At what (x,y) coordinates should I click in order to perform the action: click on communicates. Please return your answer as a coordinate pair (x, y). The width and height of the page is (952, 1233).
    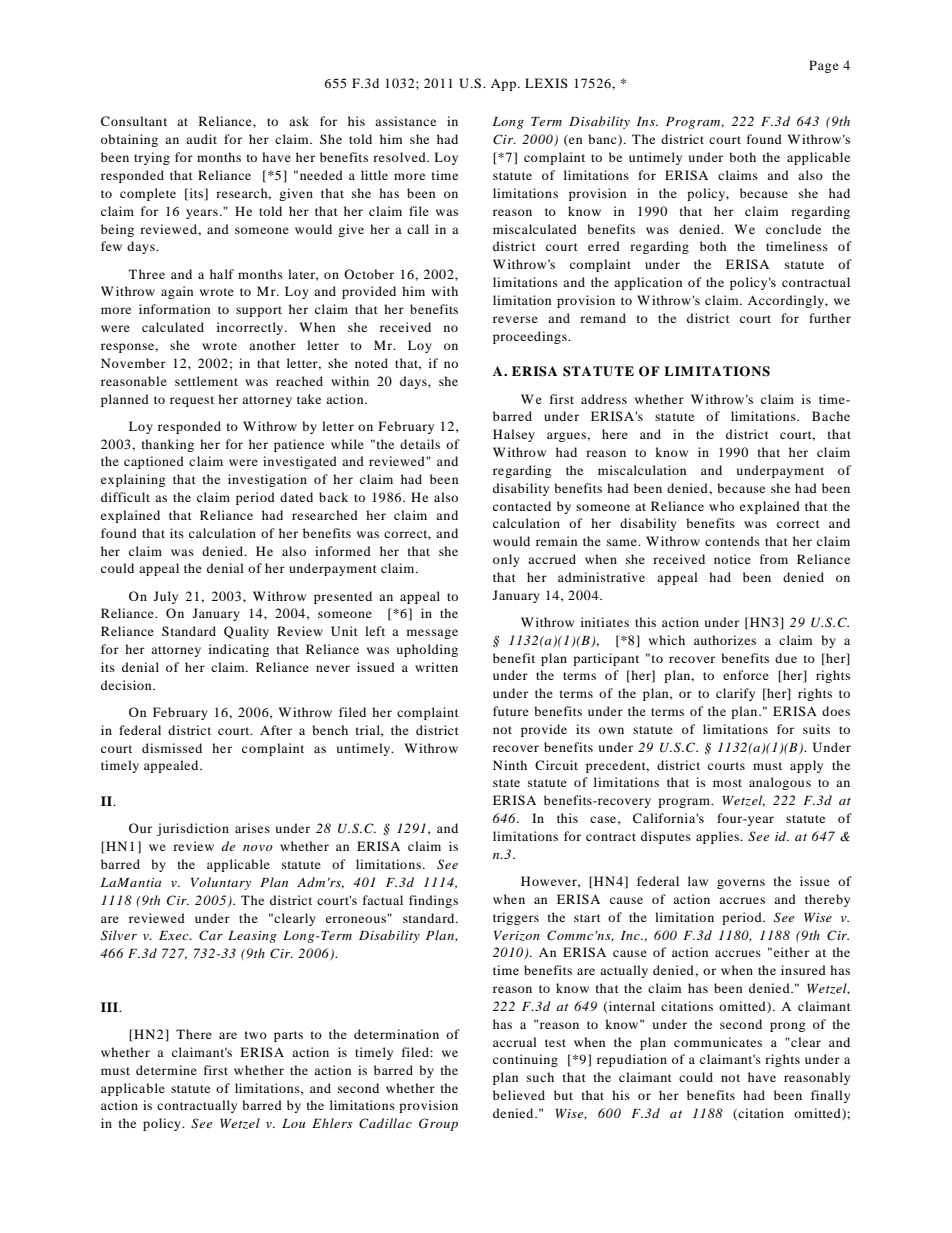
    Looking at the image, I should click on (718, 1042).
